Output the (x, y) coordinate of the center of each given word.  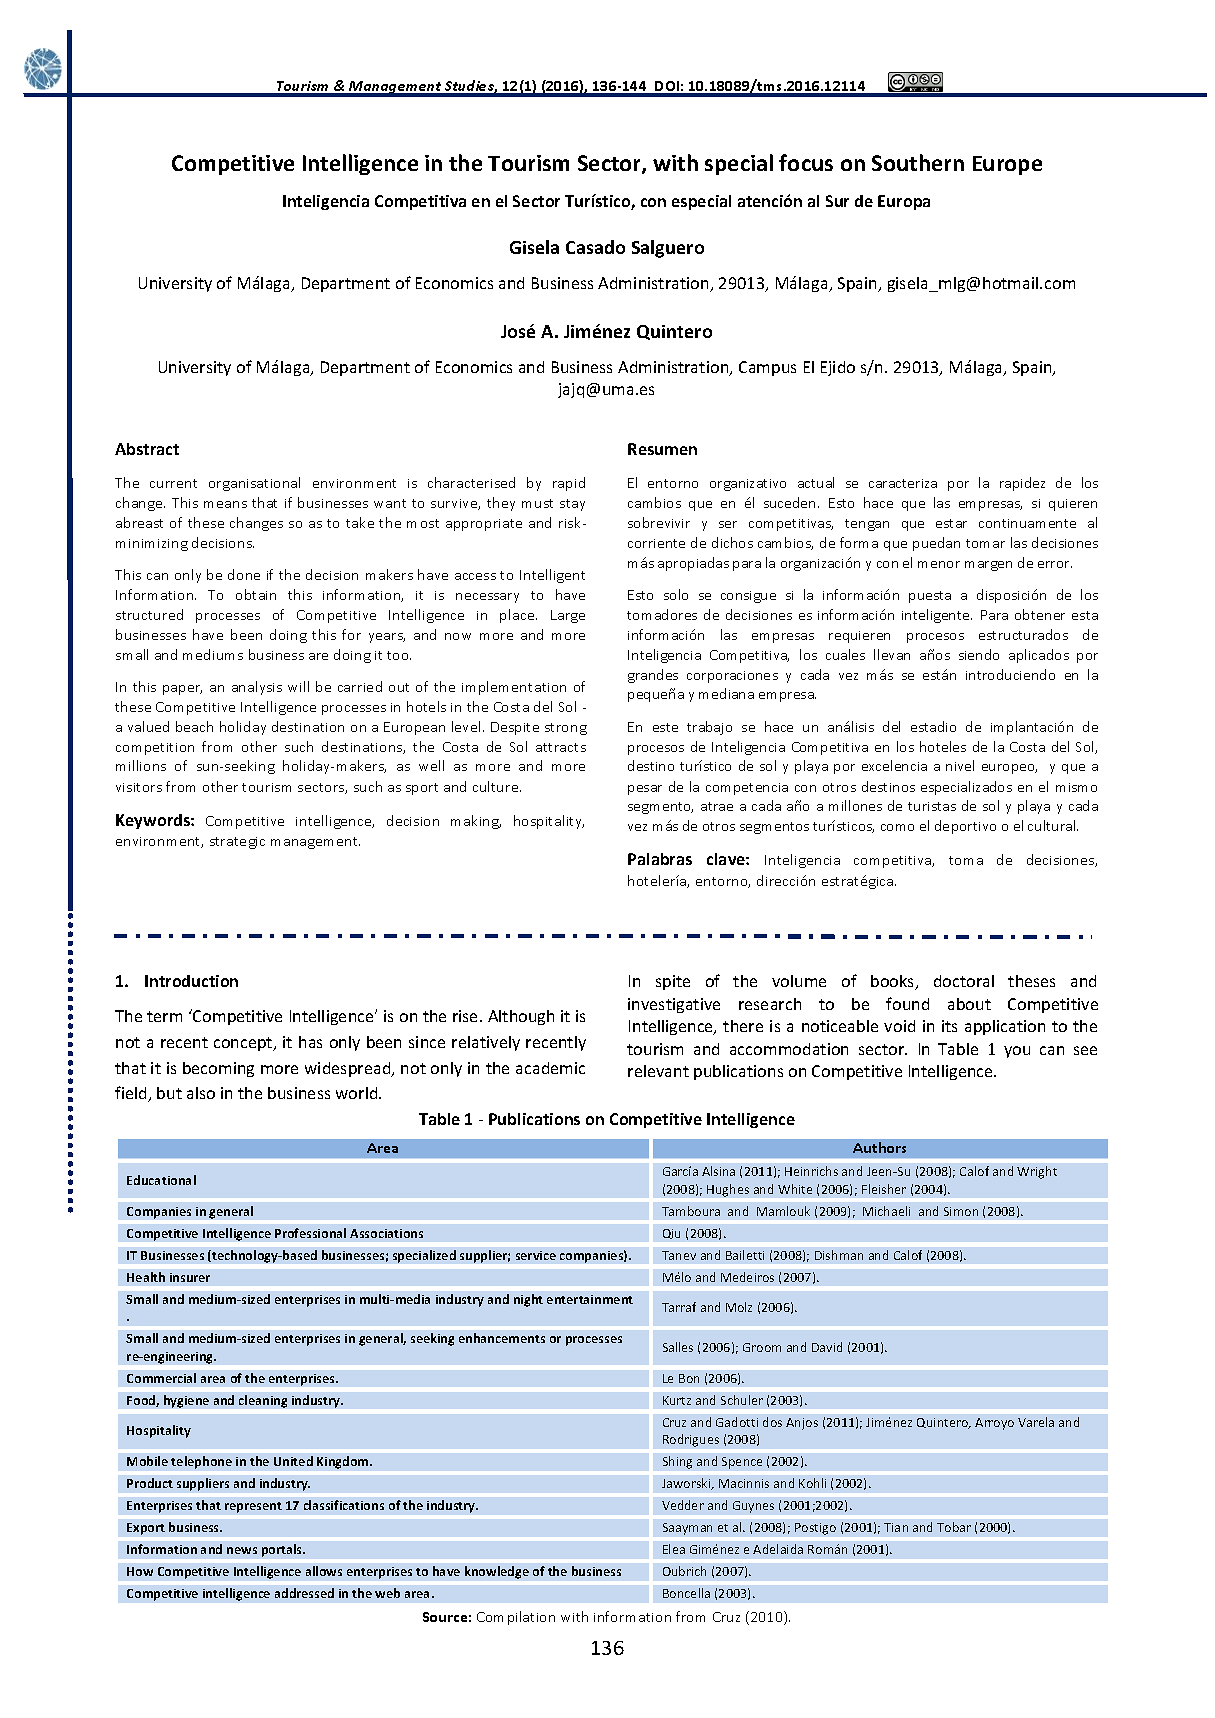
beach (194, 726)
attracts (561, 747)
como (897, 827)
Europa (904, 202)
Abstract (147, 449)
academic (550, 1068)
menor (939, 564)
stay (572, 505)
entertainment (590, 1299)
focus (806, 162)
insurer (190, 1277)
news (242, 1550)
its (949, 1026)
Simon (961, 1211)
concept (244, 1044)
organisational (254, 484)
